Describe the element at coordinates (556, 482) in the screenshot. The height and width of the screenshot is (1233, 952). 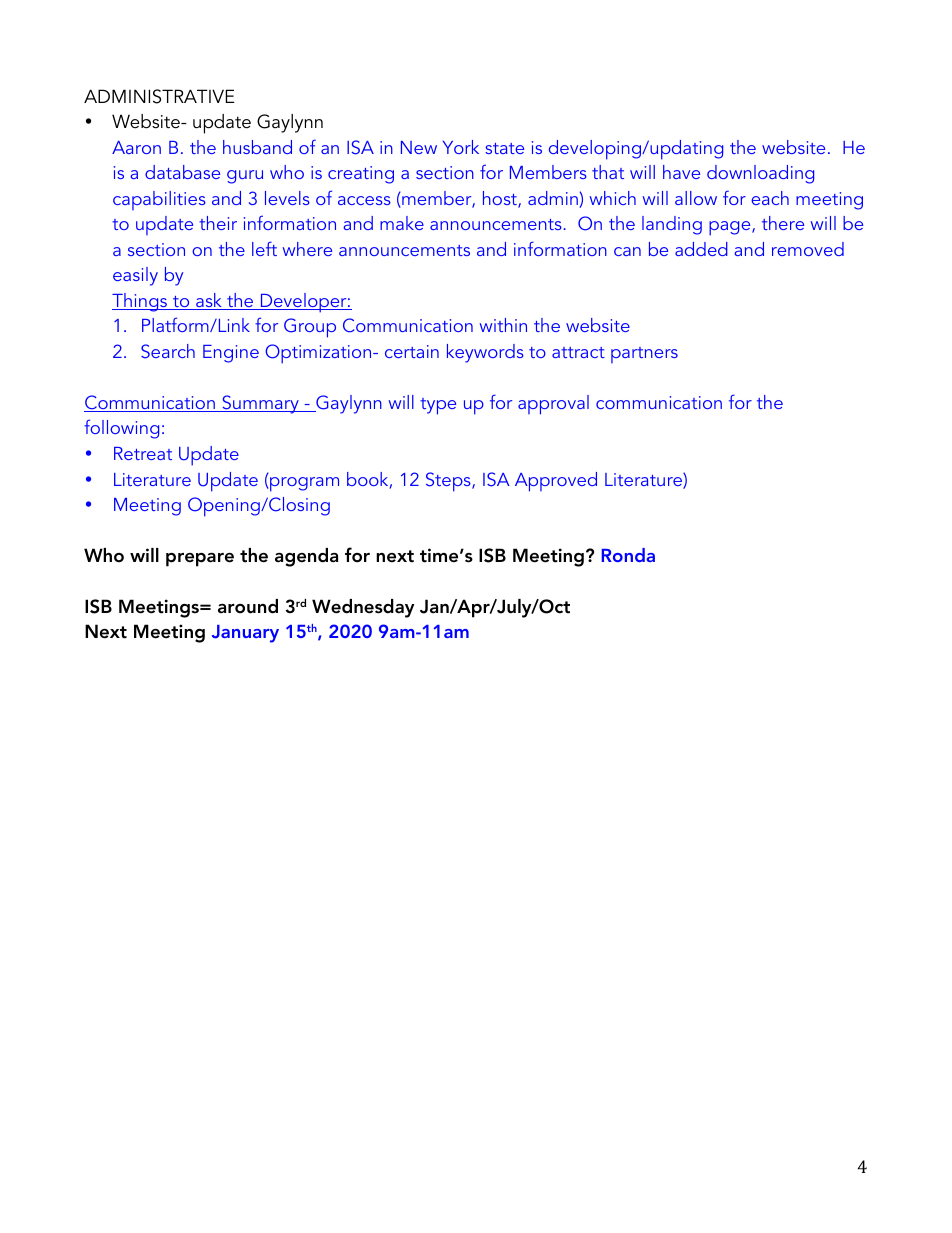
I see `Approved` at that location.
